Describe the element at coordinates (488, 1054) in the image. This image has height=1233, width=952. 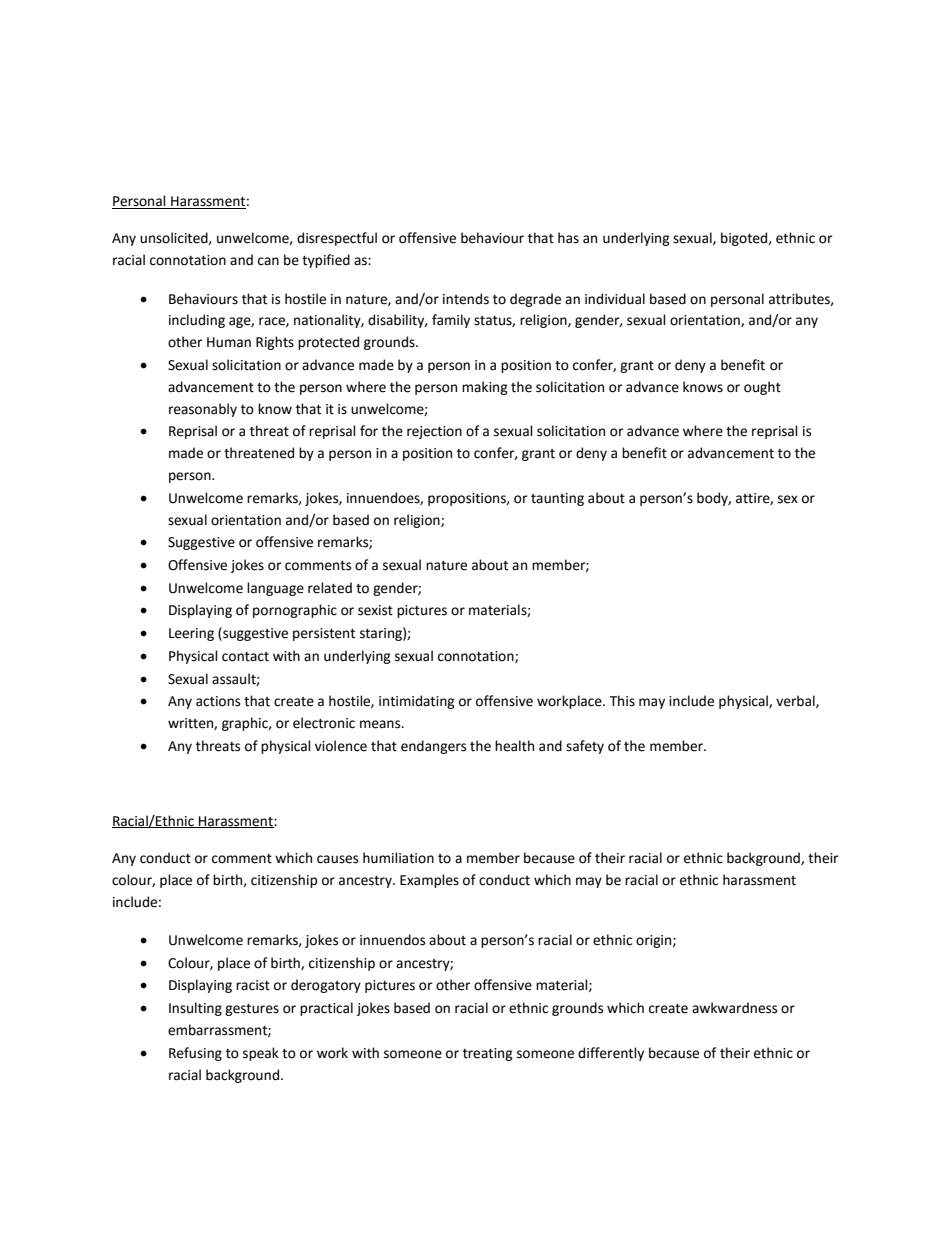
I see `treating` at that location.
